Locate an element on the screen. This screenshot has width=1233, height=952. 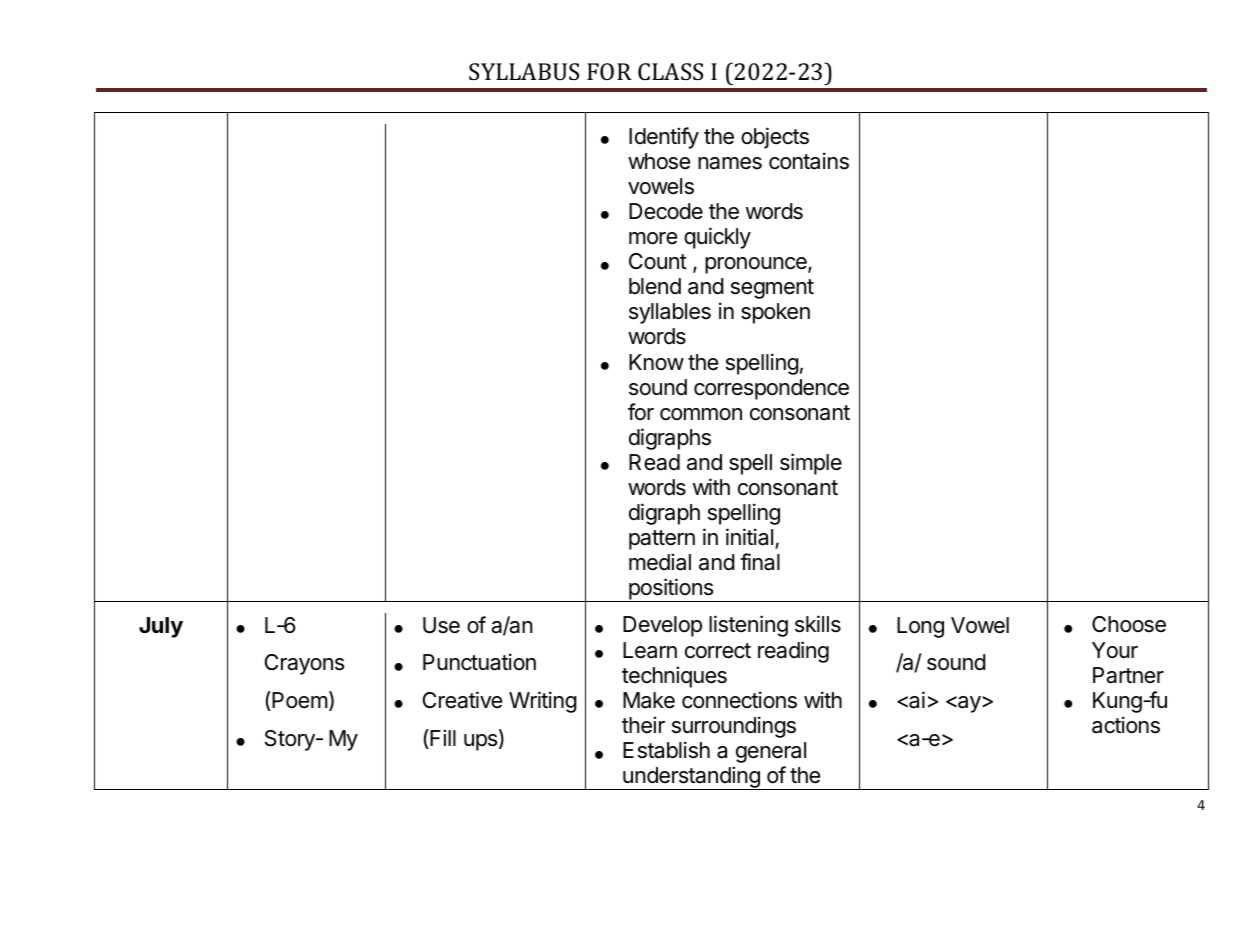
Use is located at coordinates (441, 625).
